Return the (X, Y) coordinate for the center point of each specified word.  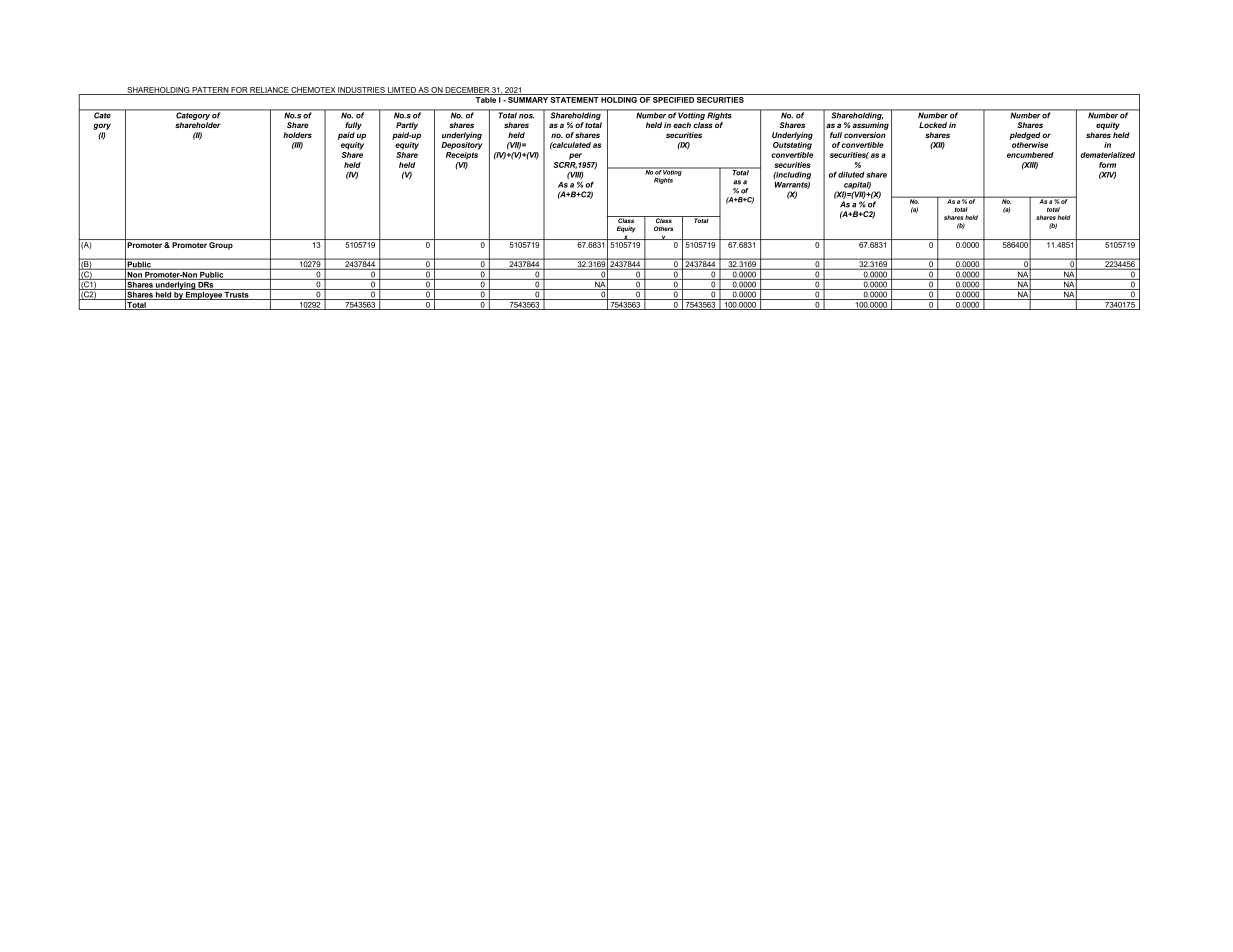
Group (221, 246)
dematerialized (1108, 155)
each (682, 125)
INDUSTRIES (362, 91)
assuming (871, 126)
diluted (851, 175)
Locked (933, 125)
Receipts (462, 156)
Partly (407, 126)
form (1107, 165)
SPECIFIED (673, 98)
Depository (461, 146)
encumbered (1030, 155)
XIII (1030, 166)
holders (297, 135)
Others (663, 228)
